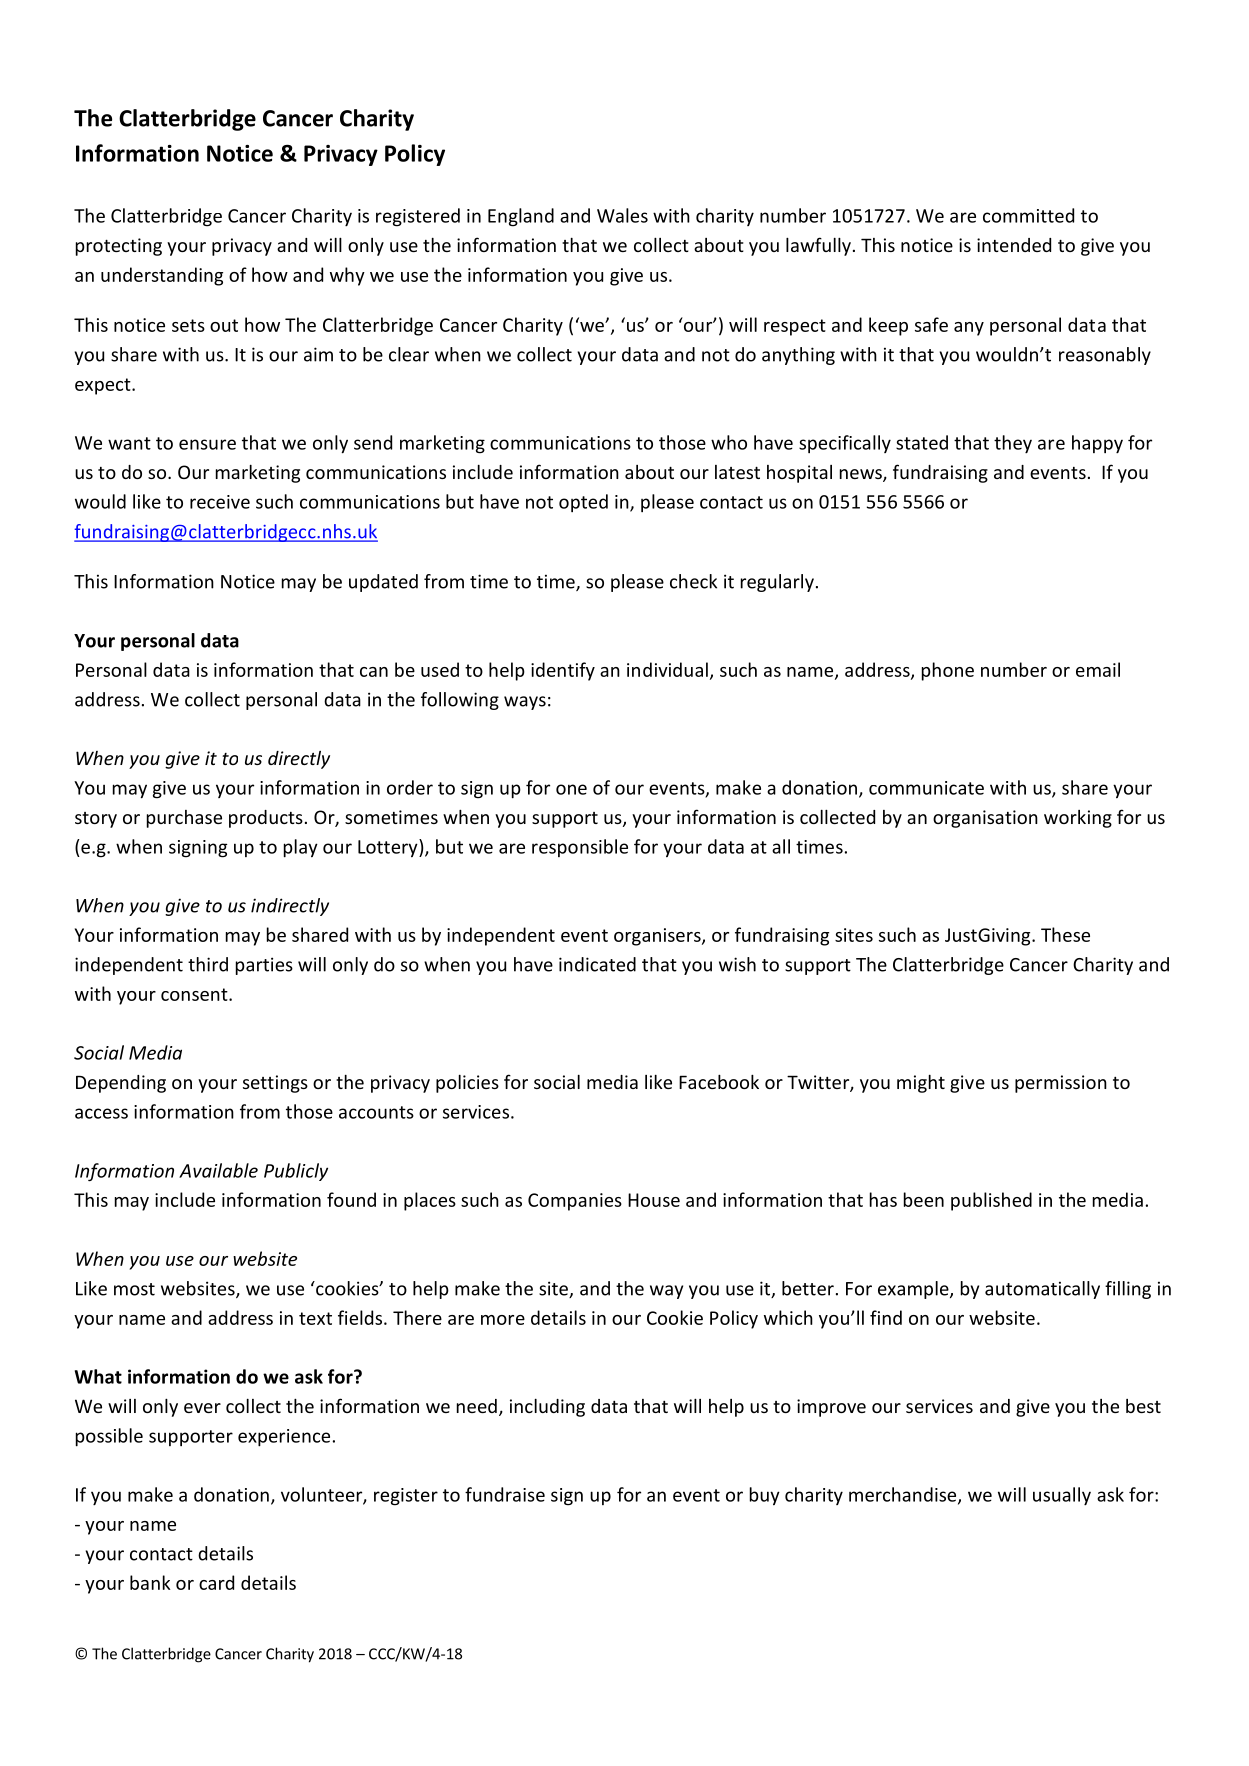 This document has width=1249, height=1766. Describe the element at coordinates (1014, 245) in the document. I see `intended` at that location.
